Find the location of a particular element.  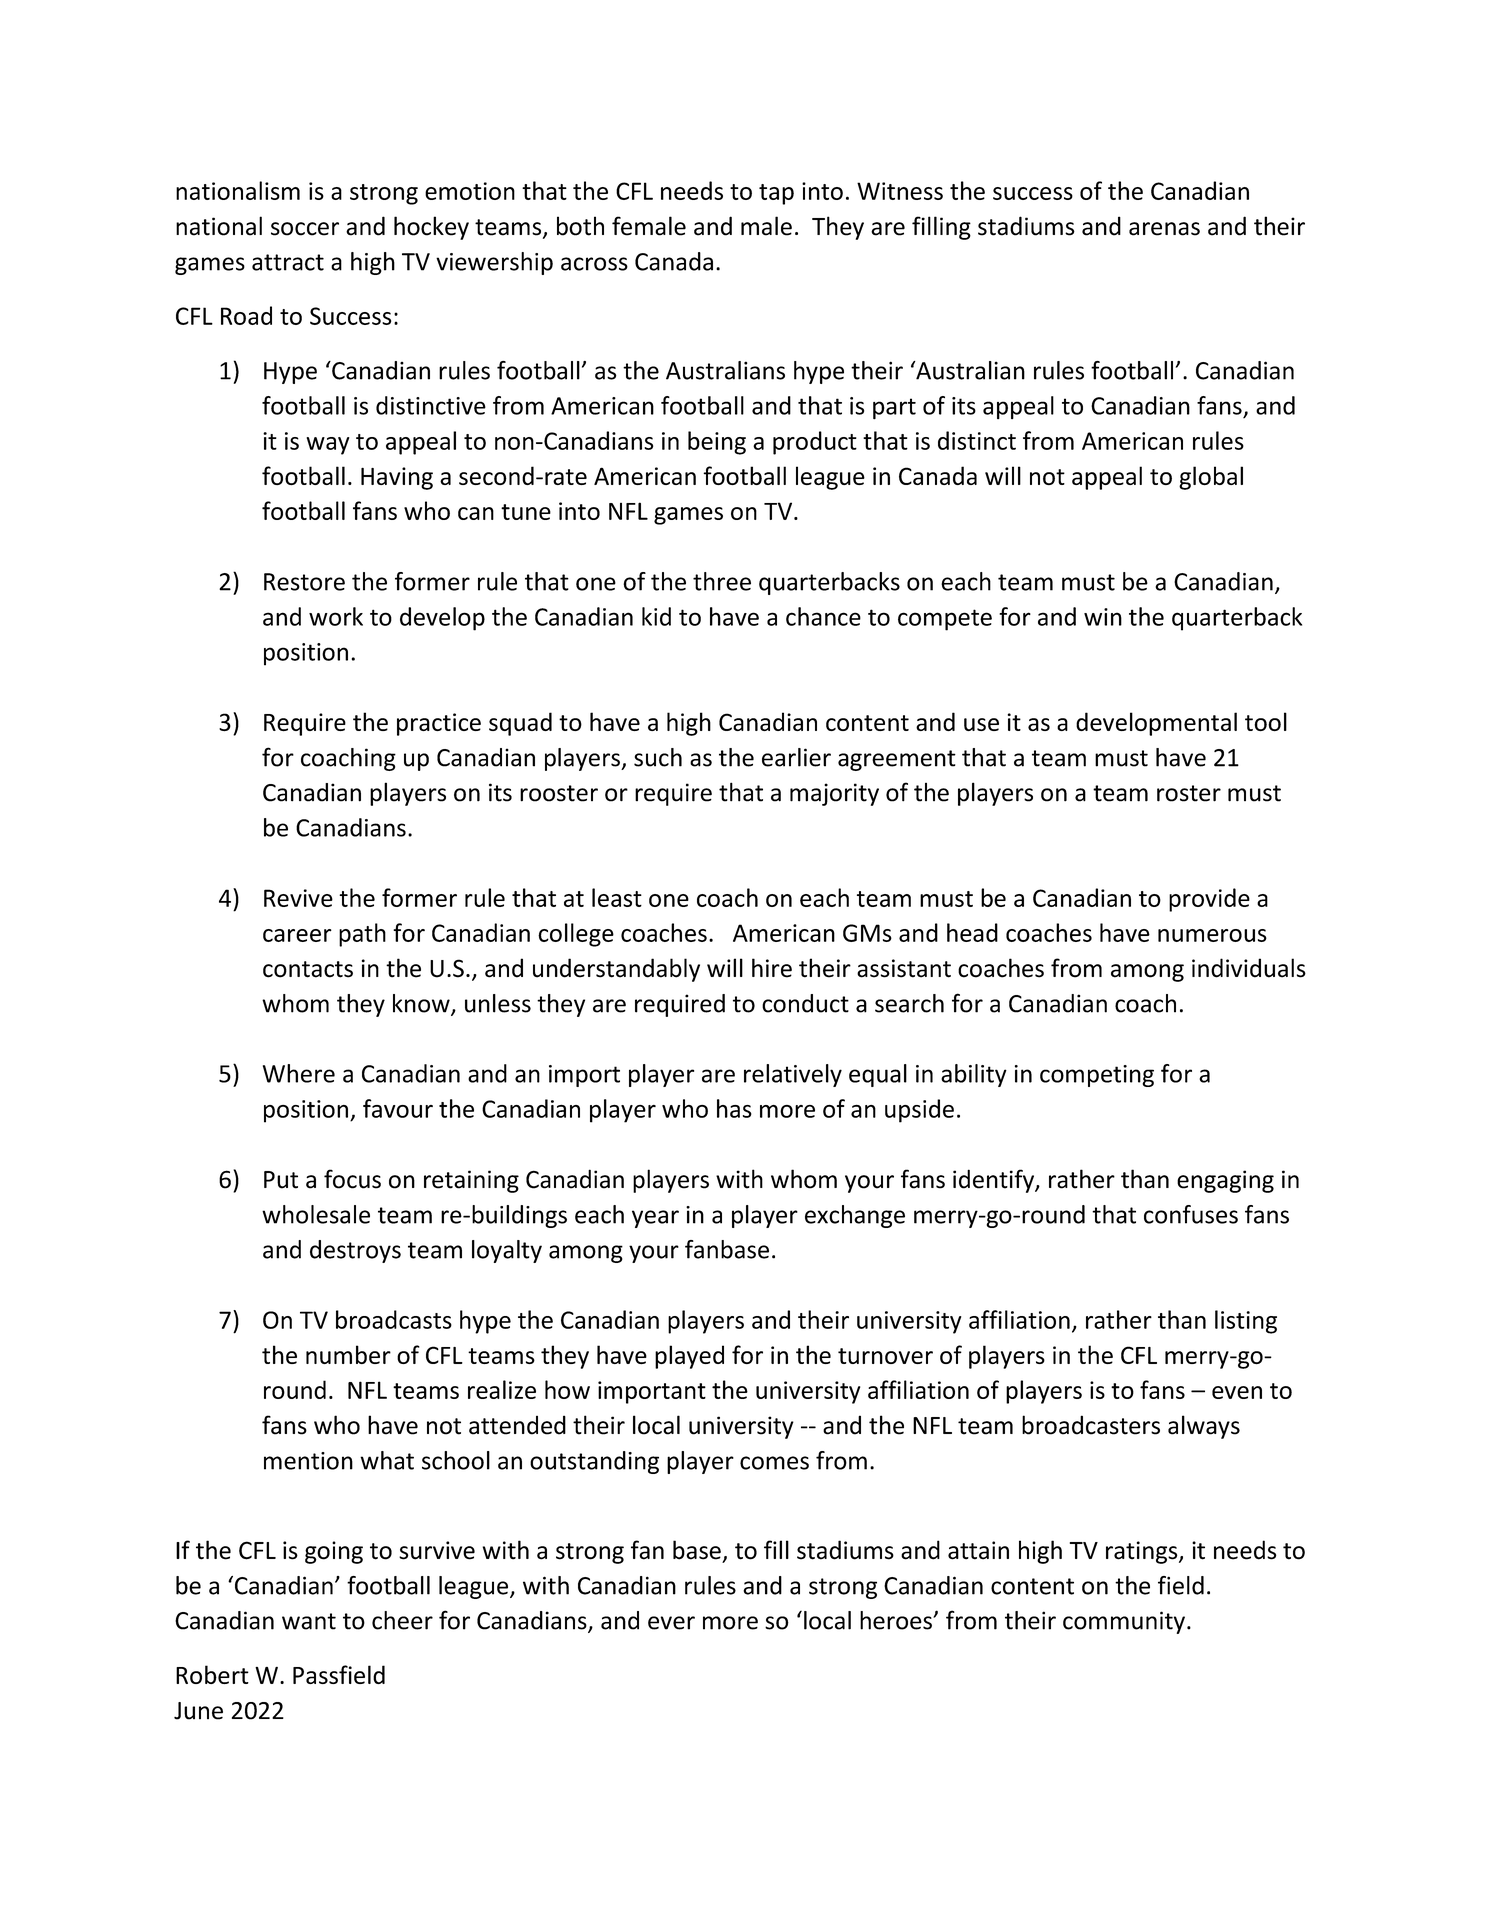

tap is located at coordinates (776, 194).
